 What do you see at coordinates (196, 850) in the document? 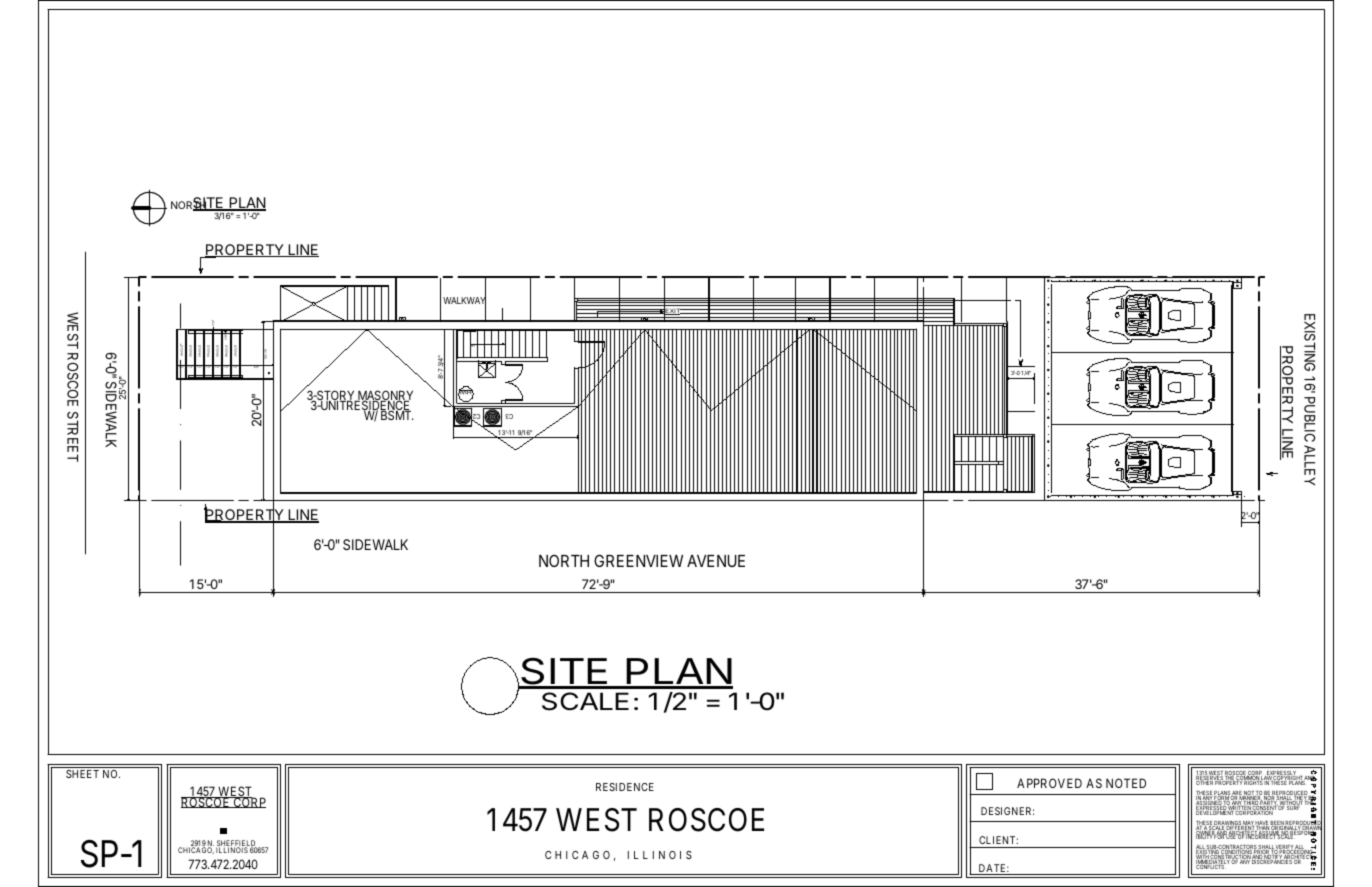
I see `CHICAGO` at bounding box center [196, 850].
